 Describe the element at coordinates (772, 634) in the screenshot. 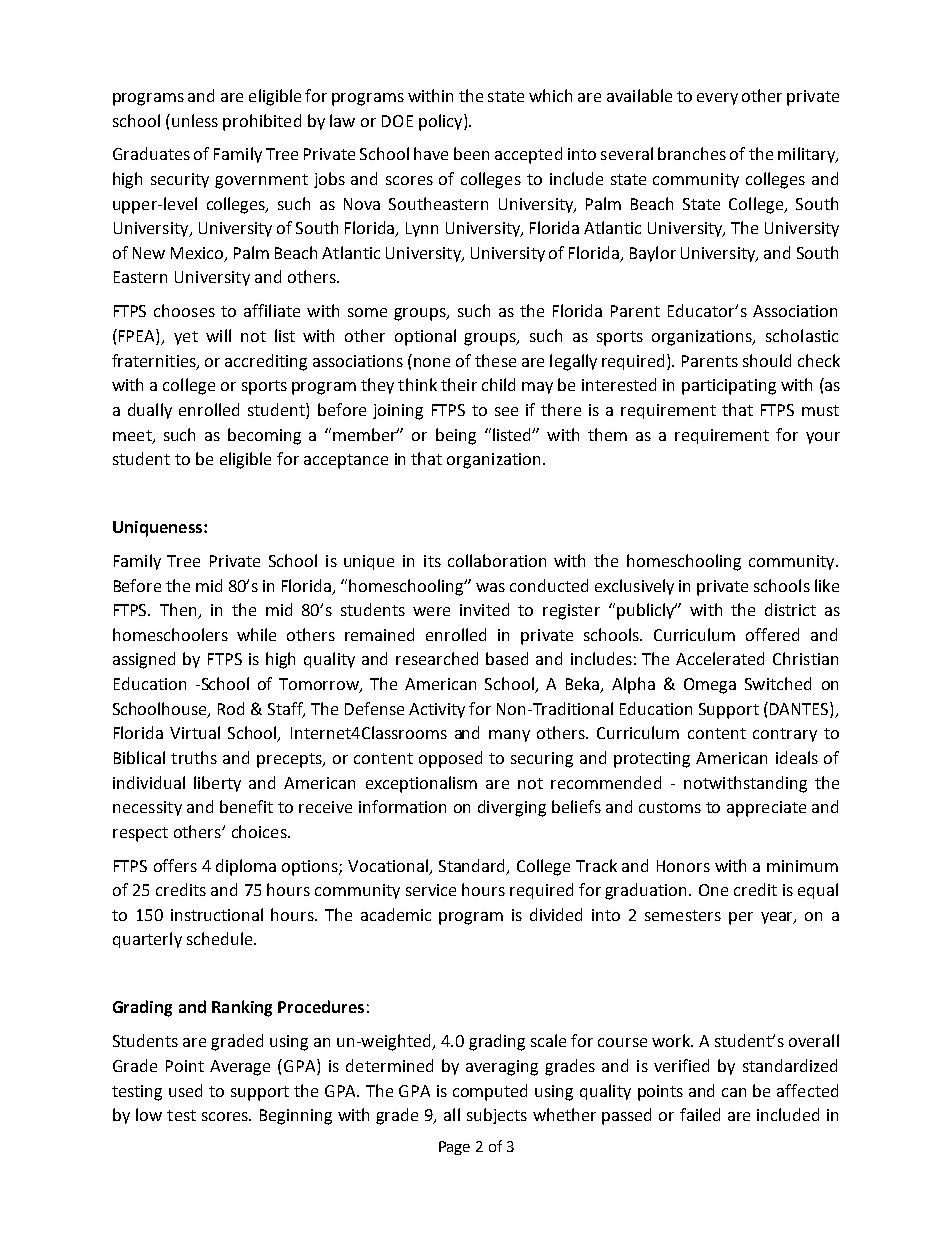

I see `offered` at that location.
